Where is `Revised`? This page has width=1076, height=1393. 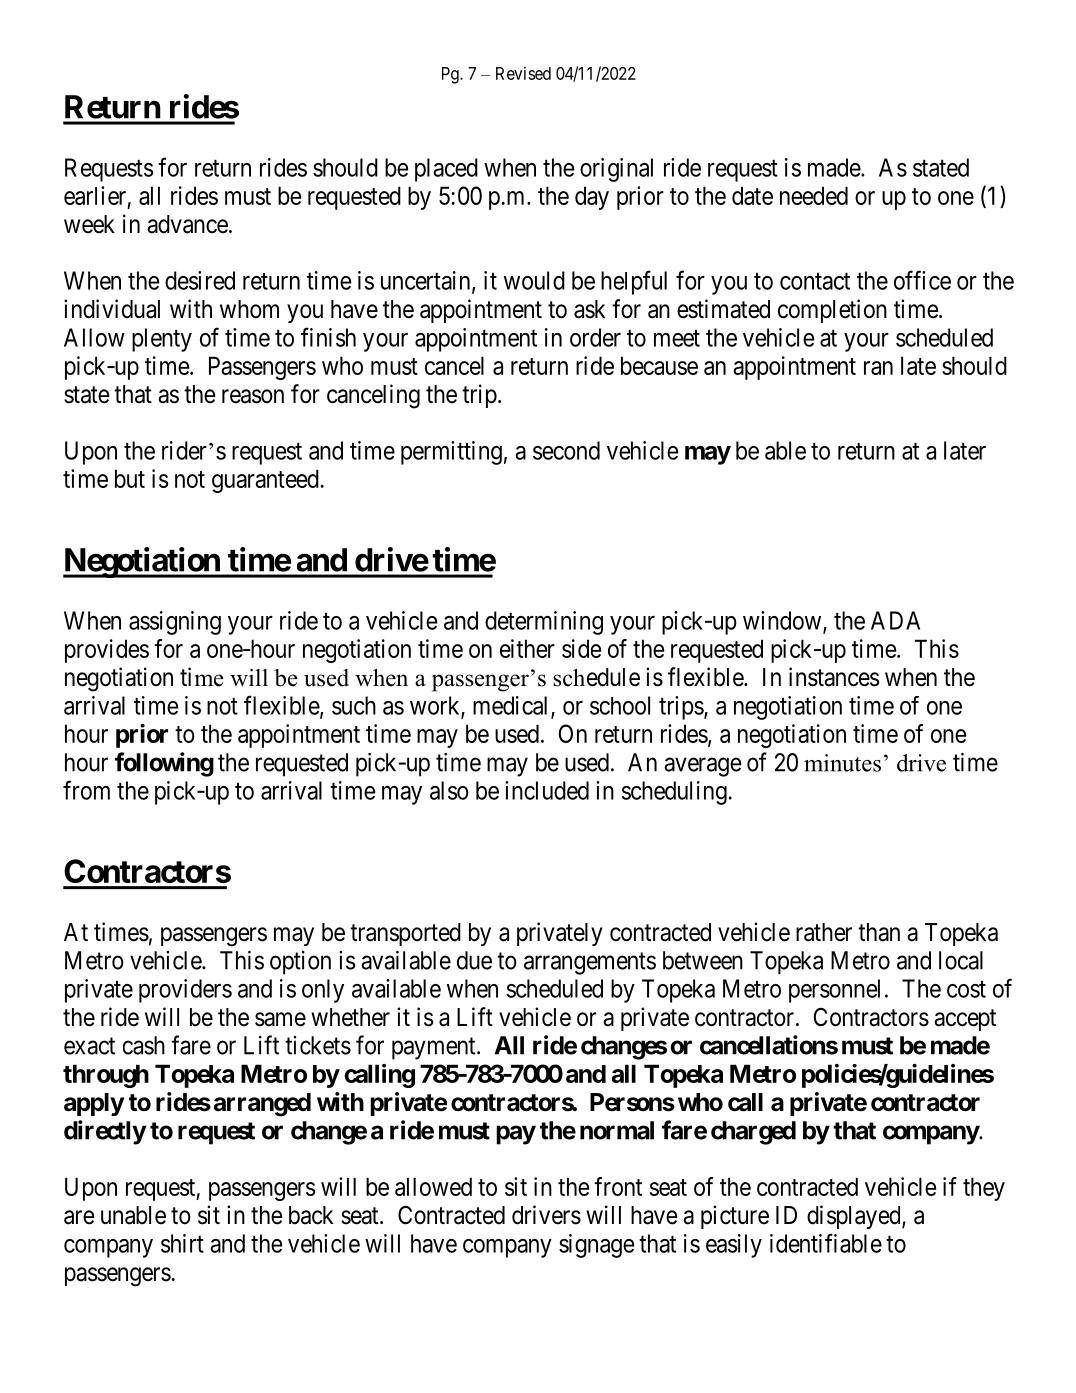
Revised is located at coordinates (523, 73).
